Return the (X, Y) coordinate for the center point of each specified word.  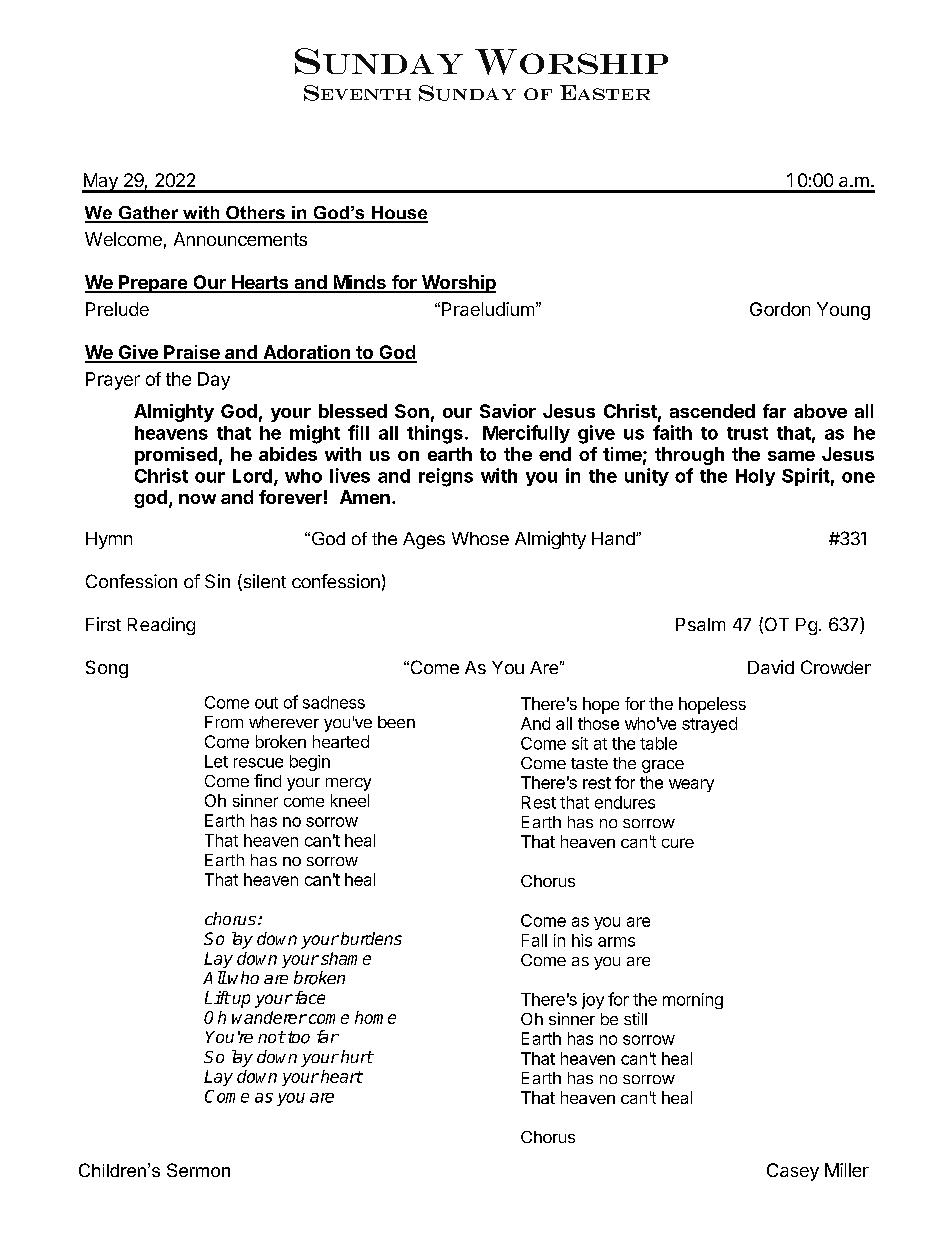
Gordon (780, 309)
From (224, 722)
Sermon (198, 1170)
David (771, 667)
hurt (357, 1056)
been (396, 722)
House (399, 214)
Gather (148, 214)
